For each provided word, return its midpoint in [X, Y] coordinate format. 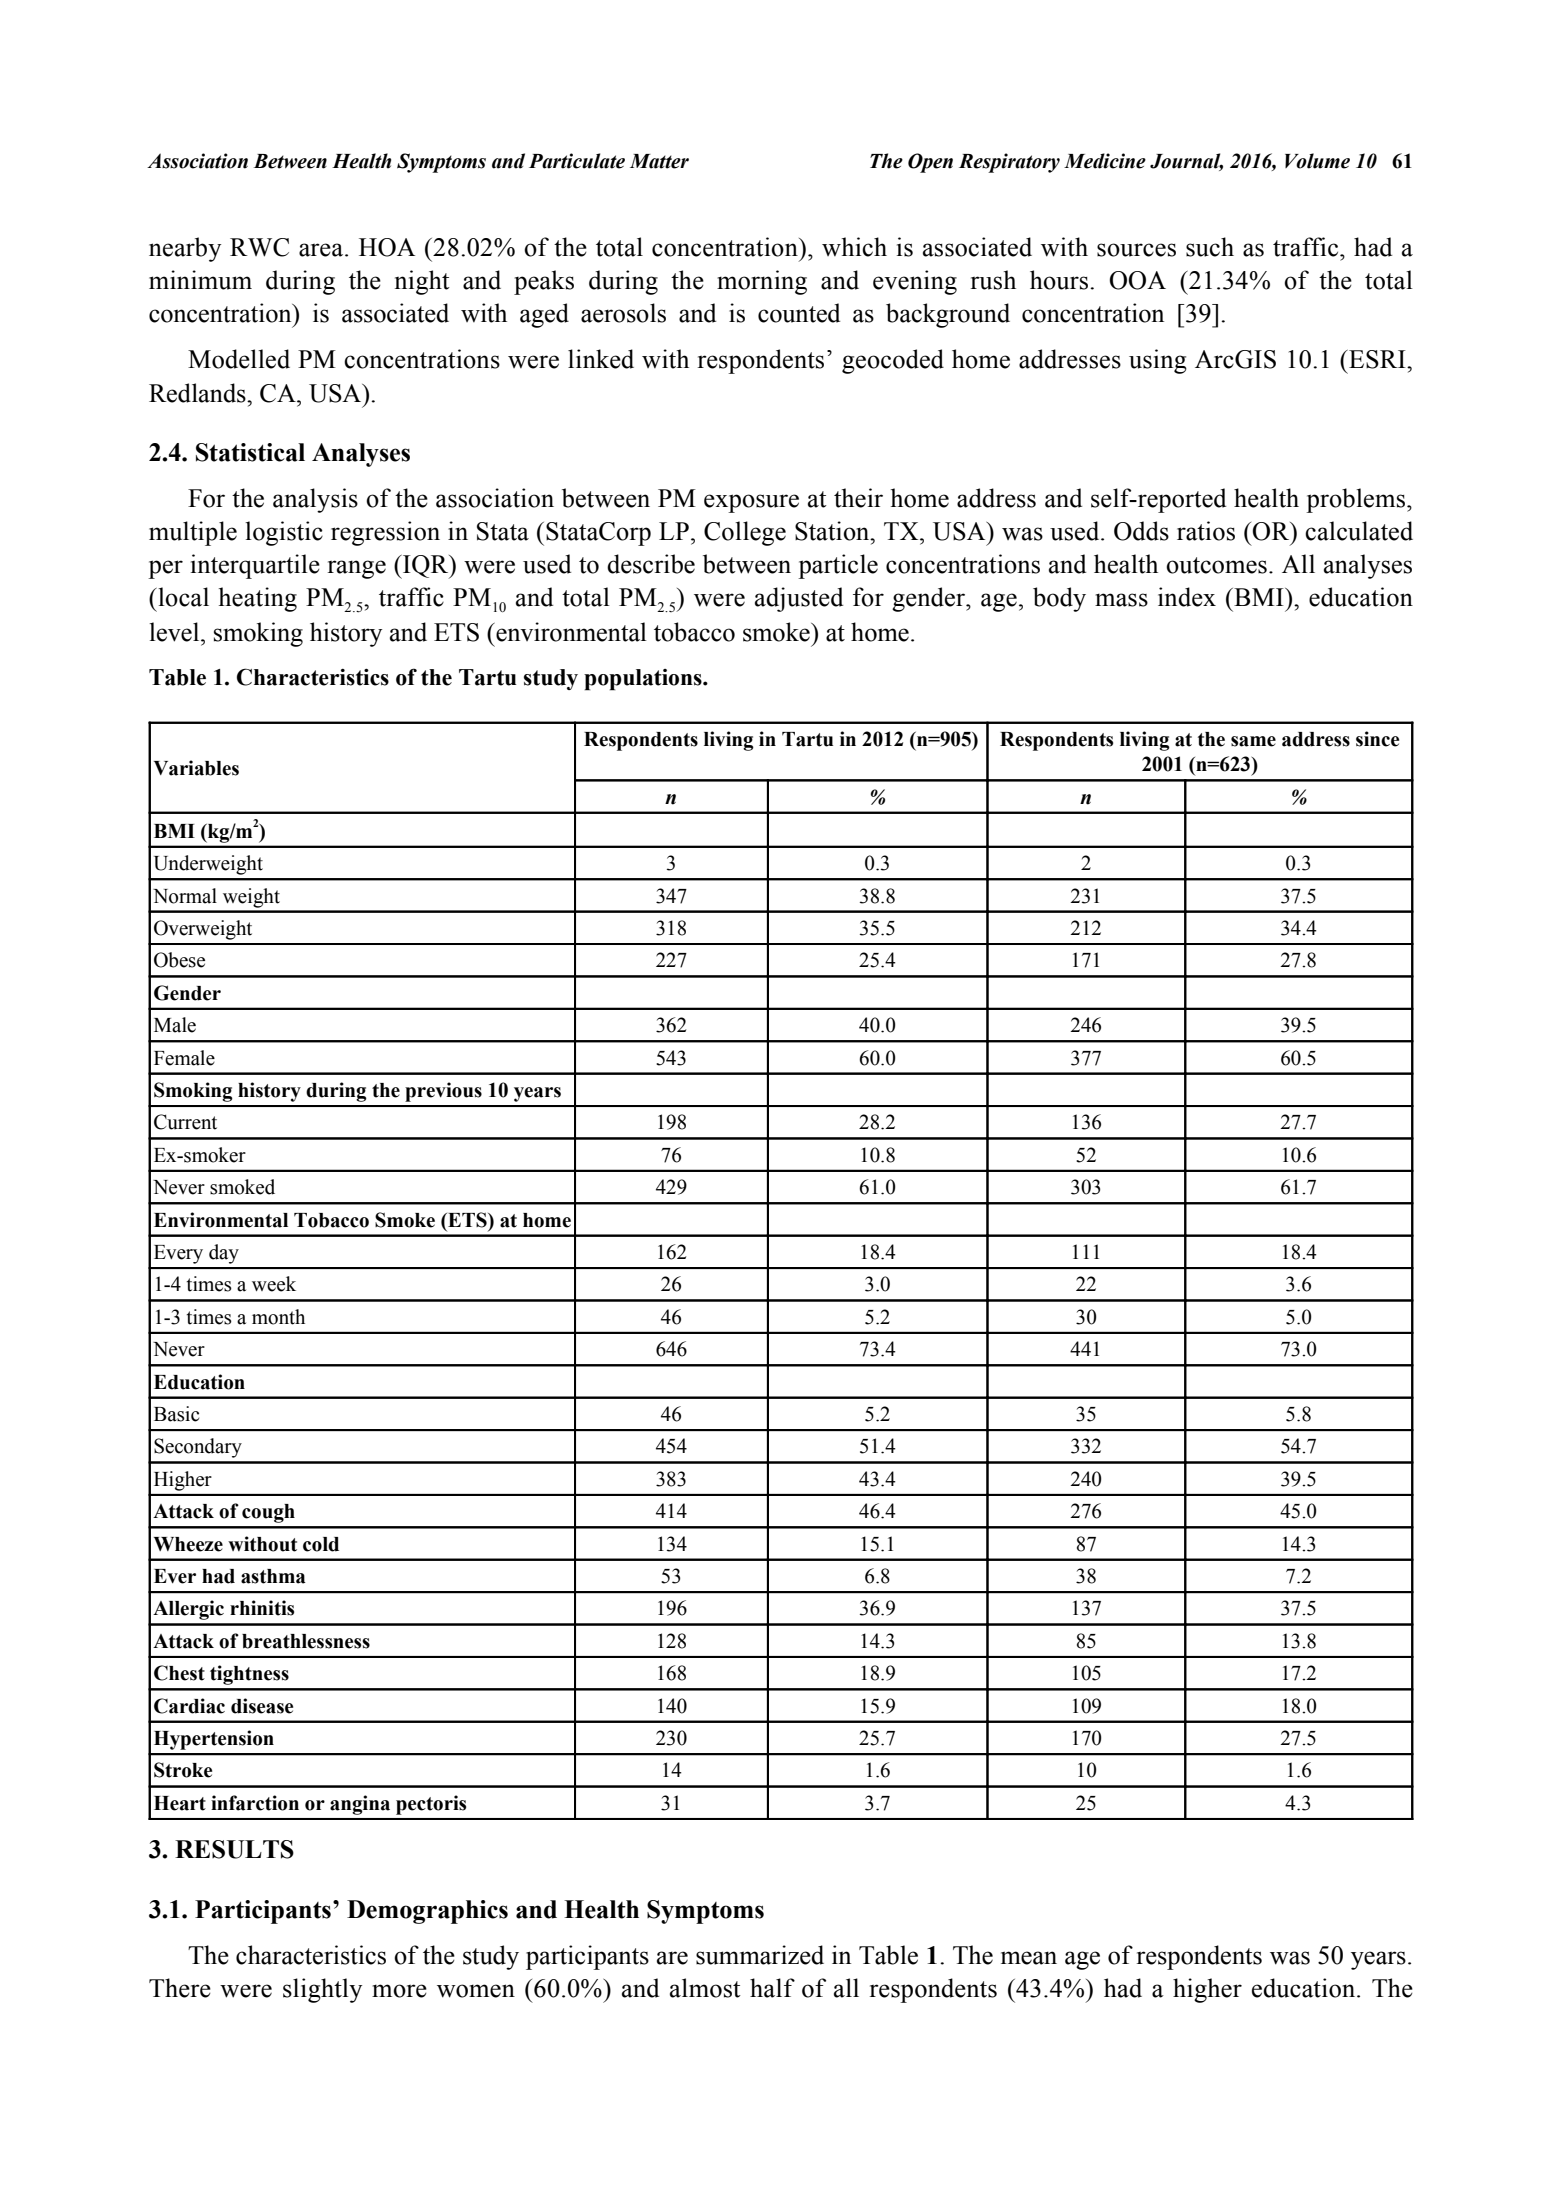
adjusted [799, 599]
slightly [322, 1990]
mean [1029, 1958]
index [1187, 597]
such [1210, 247]
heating [258, 599]
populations [644, 680]
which [854, 247]
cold [321, 1544]
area [322, 250]
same [1253, 741]
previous [443, 1092]
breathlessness [306, 1641]
